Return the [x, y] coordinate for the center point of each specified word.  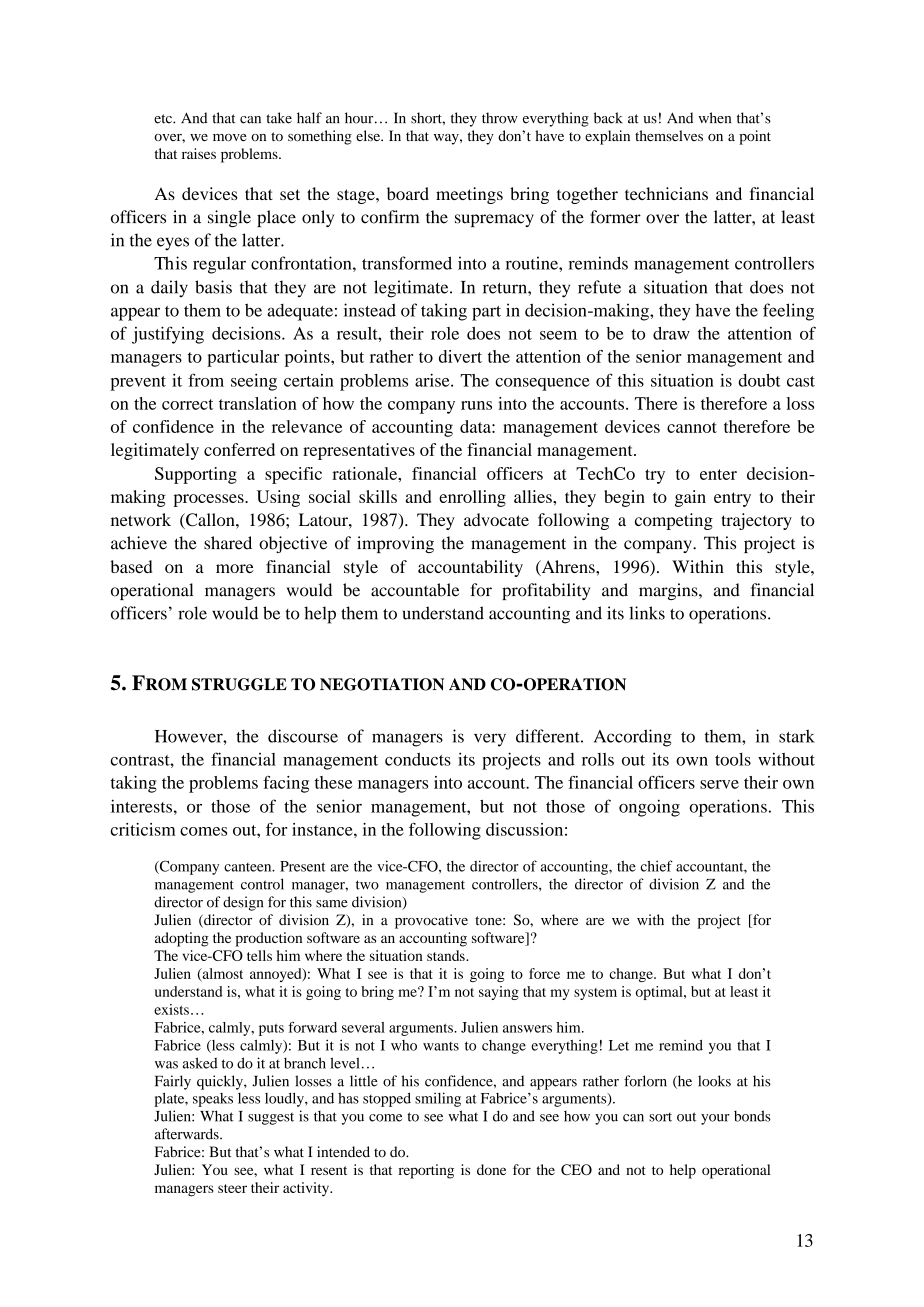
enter [718, 474]
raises [199, 153]
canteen [249, 867]
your [715, 1119]
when [714, 118]
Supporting [196, 475]
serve [719, 784]
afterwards [188, 1134]
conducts [418, 759]
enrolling [472, 498]
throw [500, 118]
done [491, 1169]
